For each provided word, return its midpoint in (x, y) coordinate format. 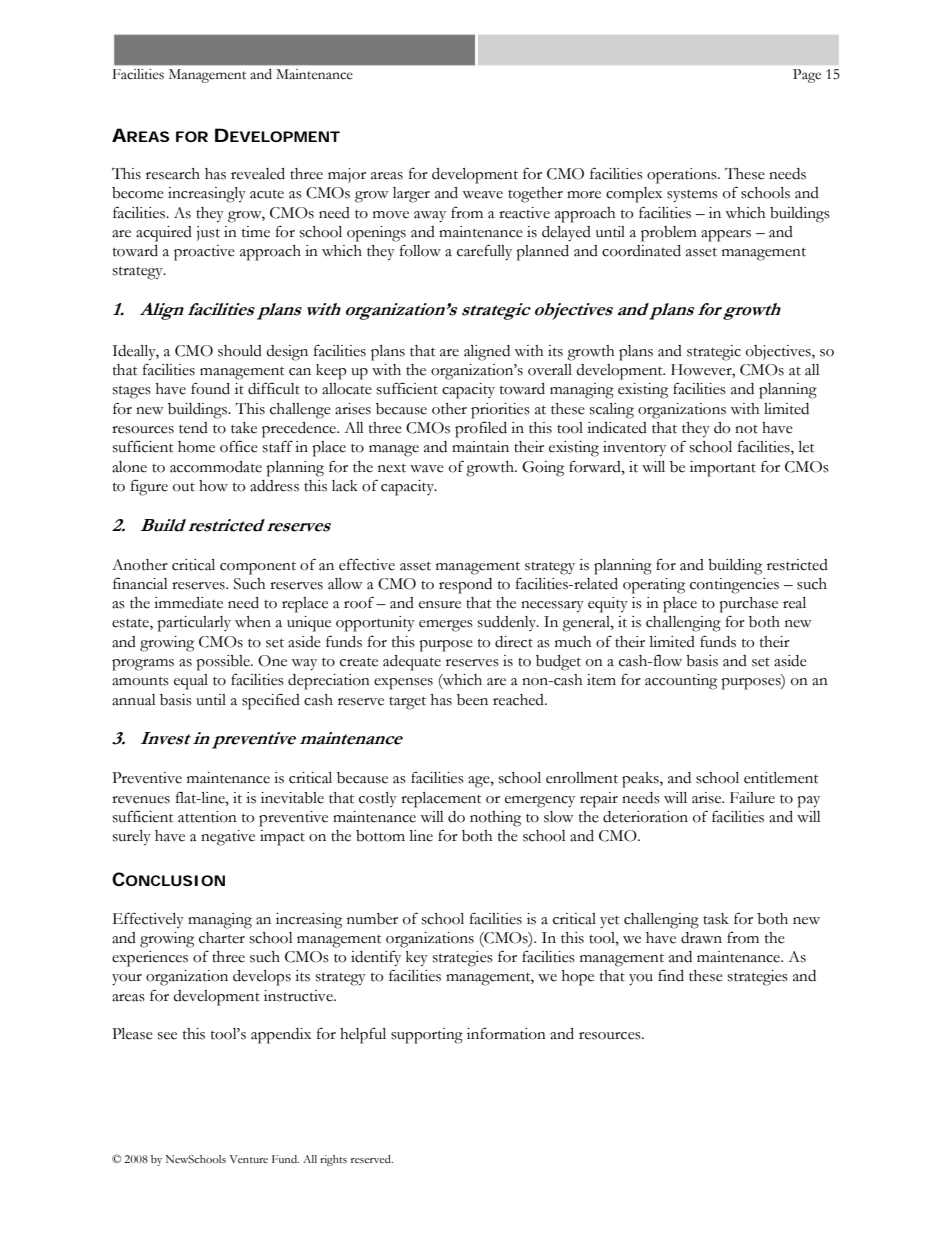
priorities (500, 411)
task (716, 919)
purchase (748, 605)
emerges (446, 626)
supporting (427, 1036)
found (210, 388)
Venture (248, 1159)
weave (482, 195)
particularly (194, 624)
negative (228, 838)
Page (807, 76)
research (173, 174)
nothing (495, 819)
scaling (612, 411)
